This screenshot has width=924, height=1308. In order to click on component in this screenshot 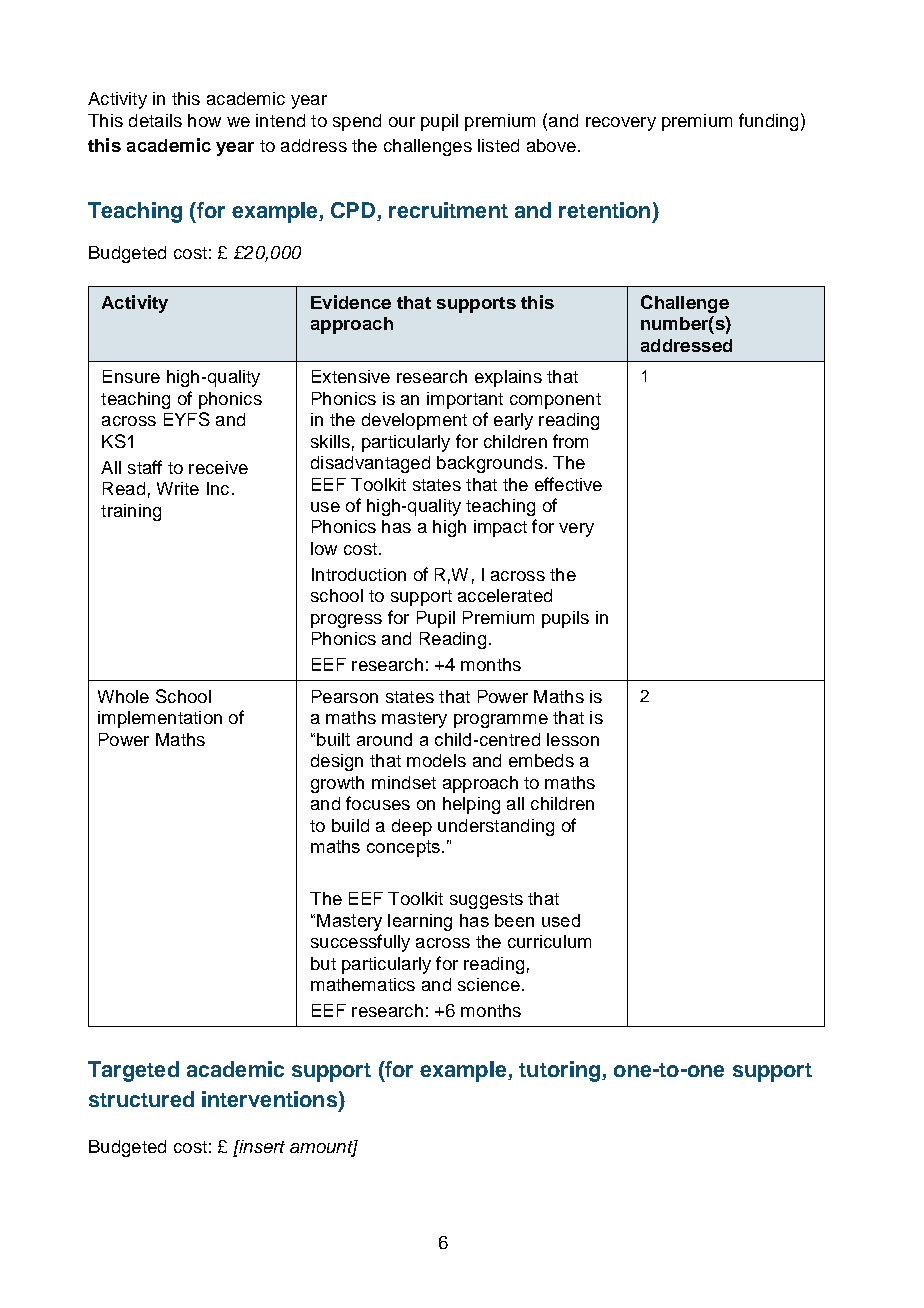, I will do `click(555, 401)`.
